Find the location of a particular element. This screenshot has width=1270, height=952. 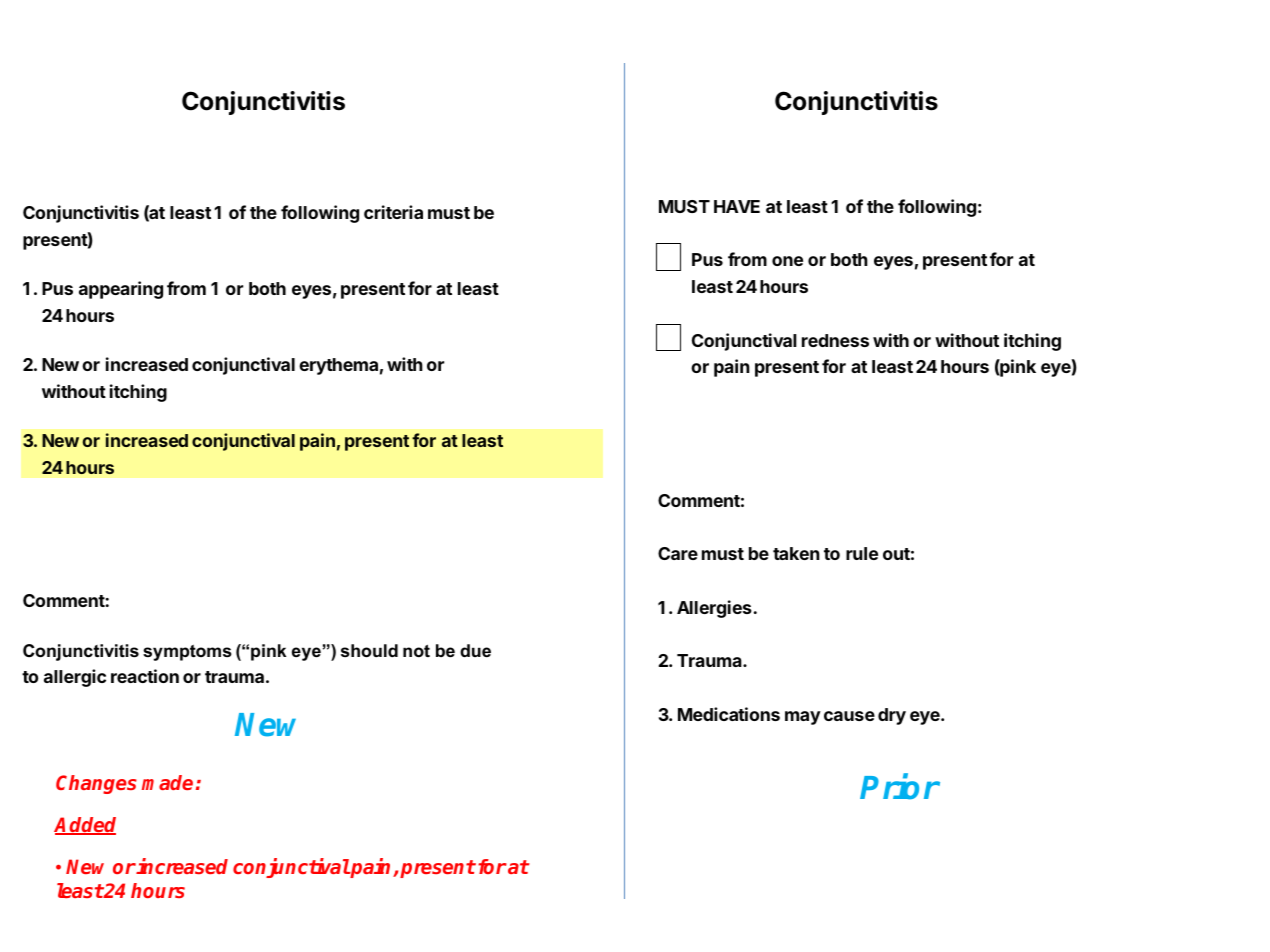

Care is located at coordinates (678, 553).
